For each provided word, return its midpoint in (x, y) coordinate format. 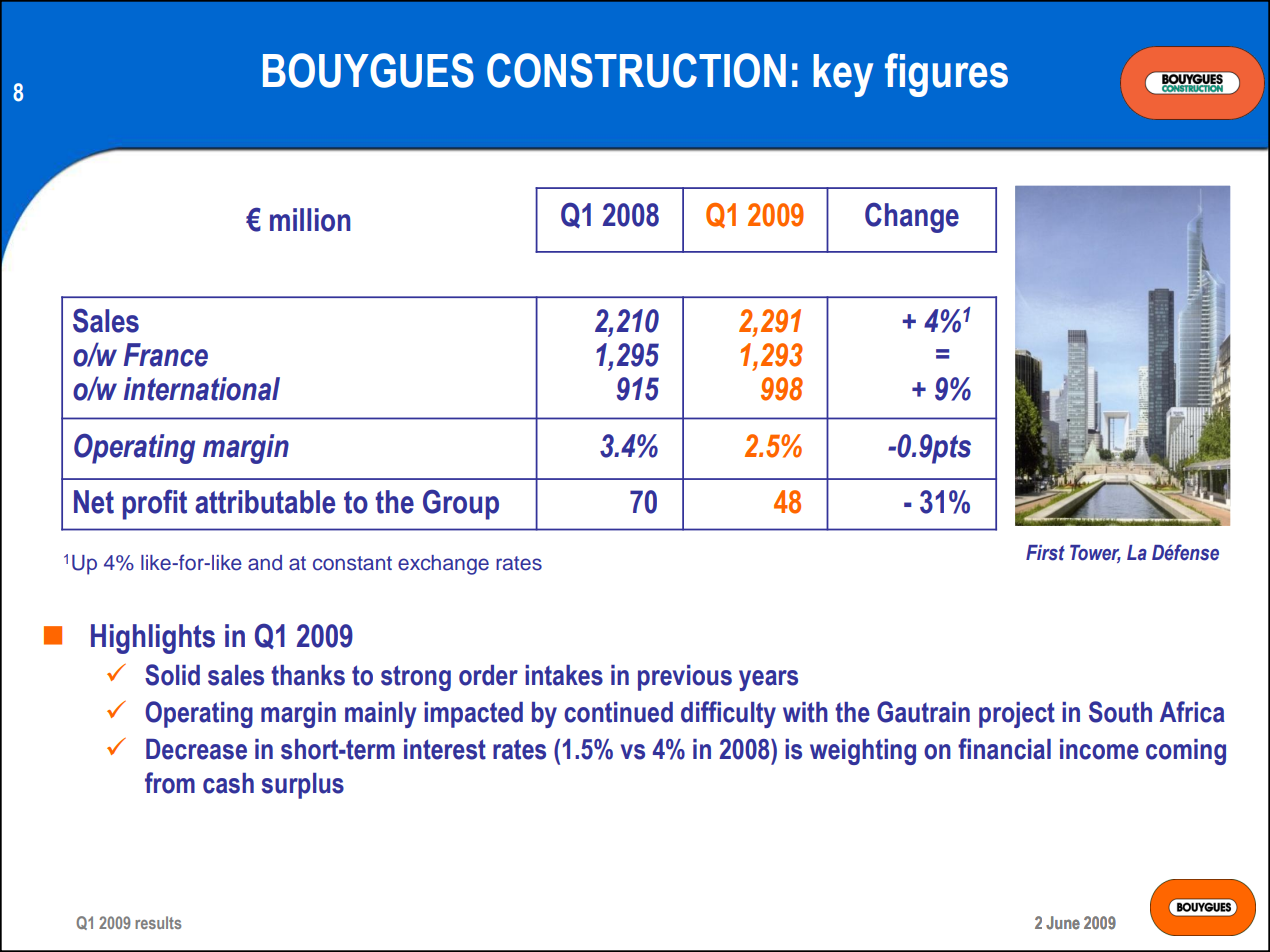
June (1063, 923)
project (1017, 715)
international (202, 389)
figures (946, 75)
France (166, 355)
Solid (172, 675)
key (843, 75)
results (158, 922)
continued (618, 712)
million (310, 220)
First (1045, 553)
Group (461, 504)
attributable (265, 502)
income (1099, 749)
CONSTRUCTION (636, 70)
